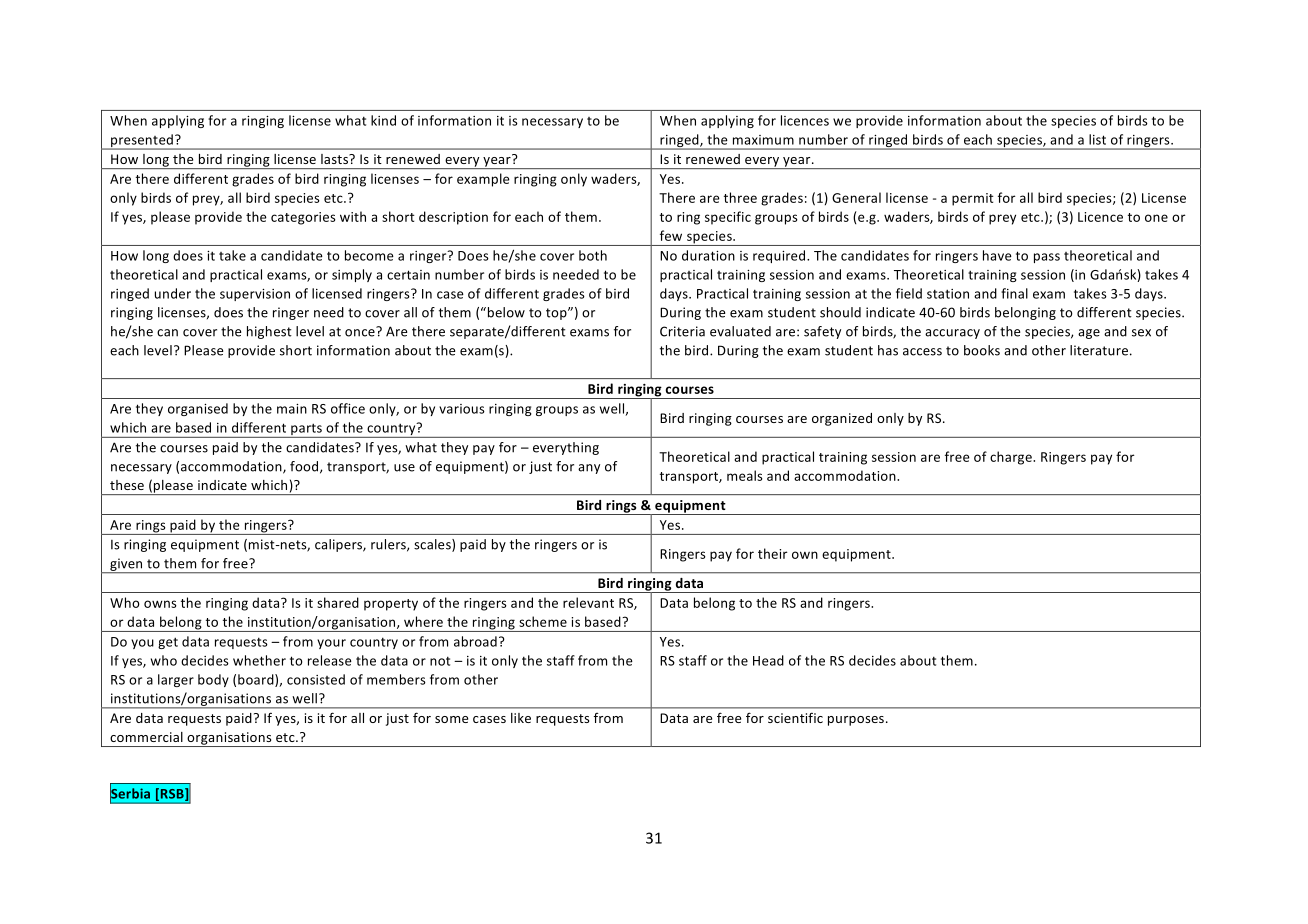 This image has width=1308, height=924. What do you see at coordinates (306, 430) in the image?
I see `parts` at bounding box center [306, 430].
